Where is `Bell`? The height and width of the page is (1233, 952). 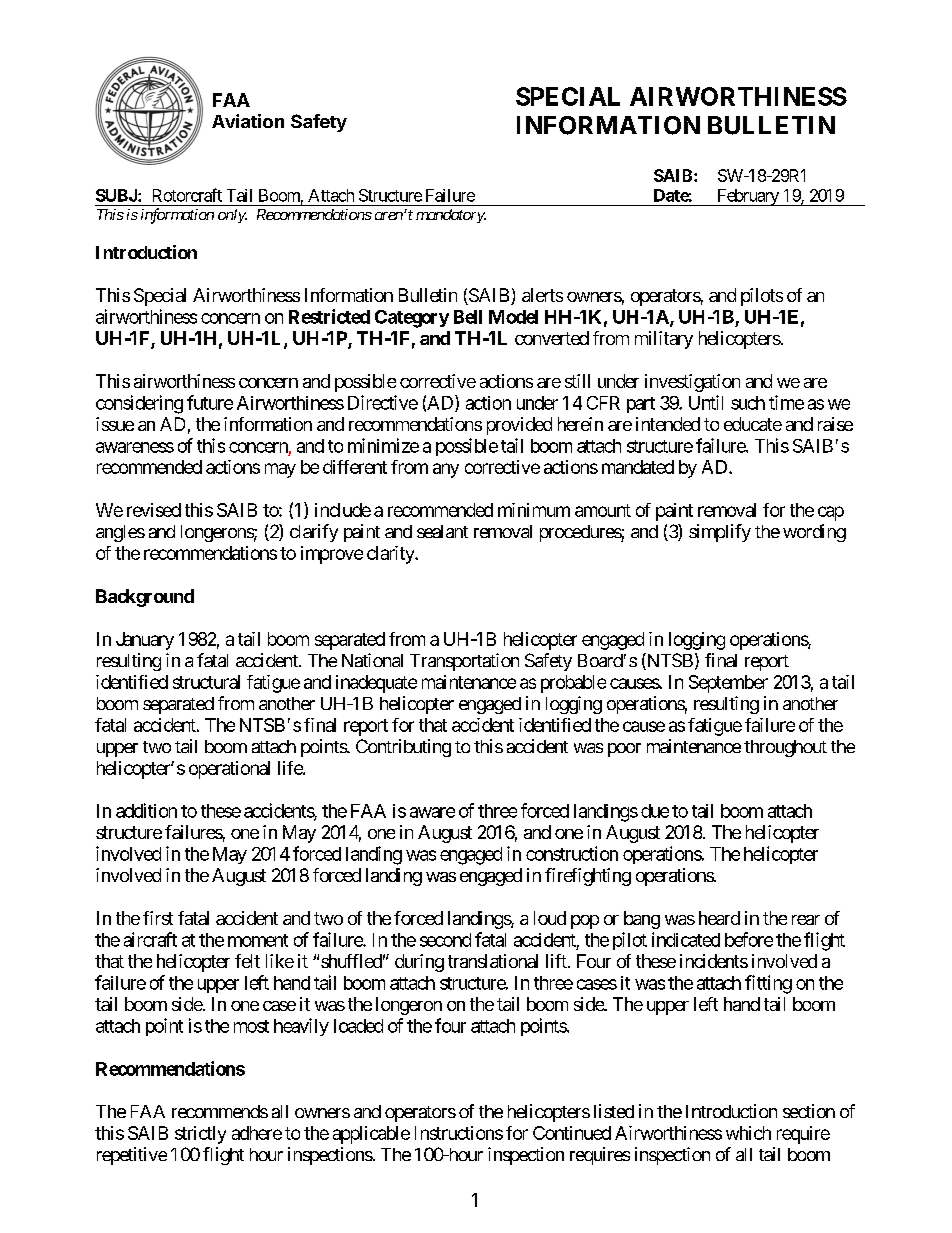 Bell is located at coordinates (468, 317).
